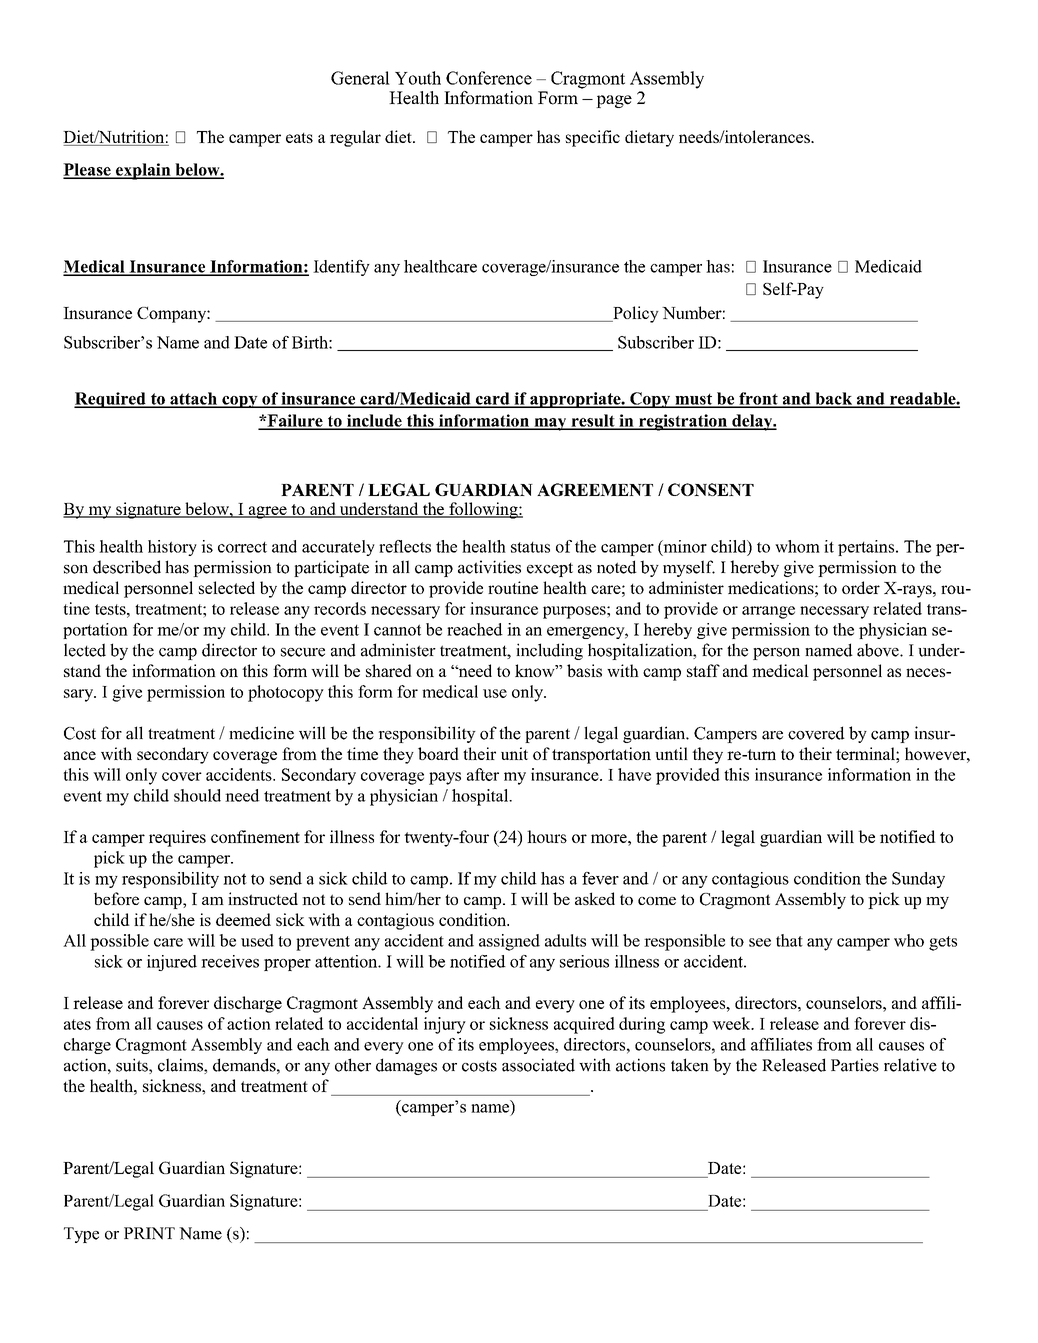  I want to click on associated, so click(538, 1065).
